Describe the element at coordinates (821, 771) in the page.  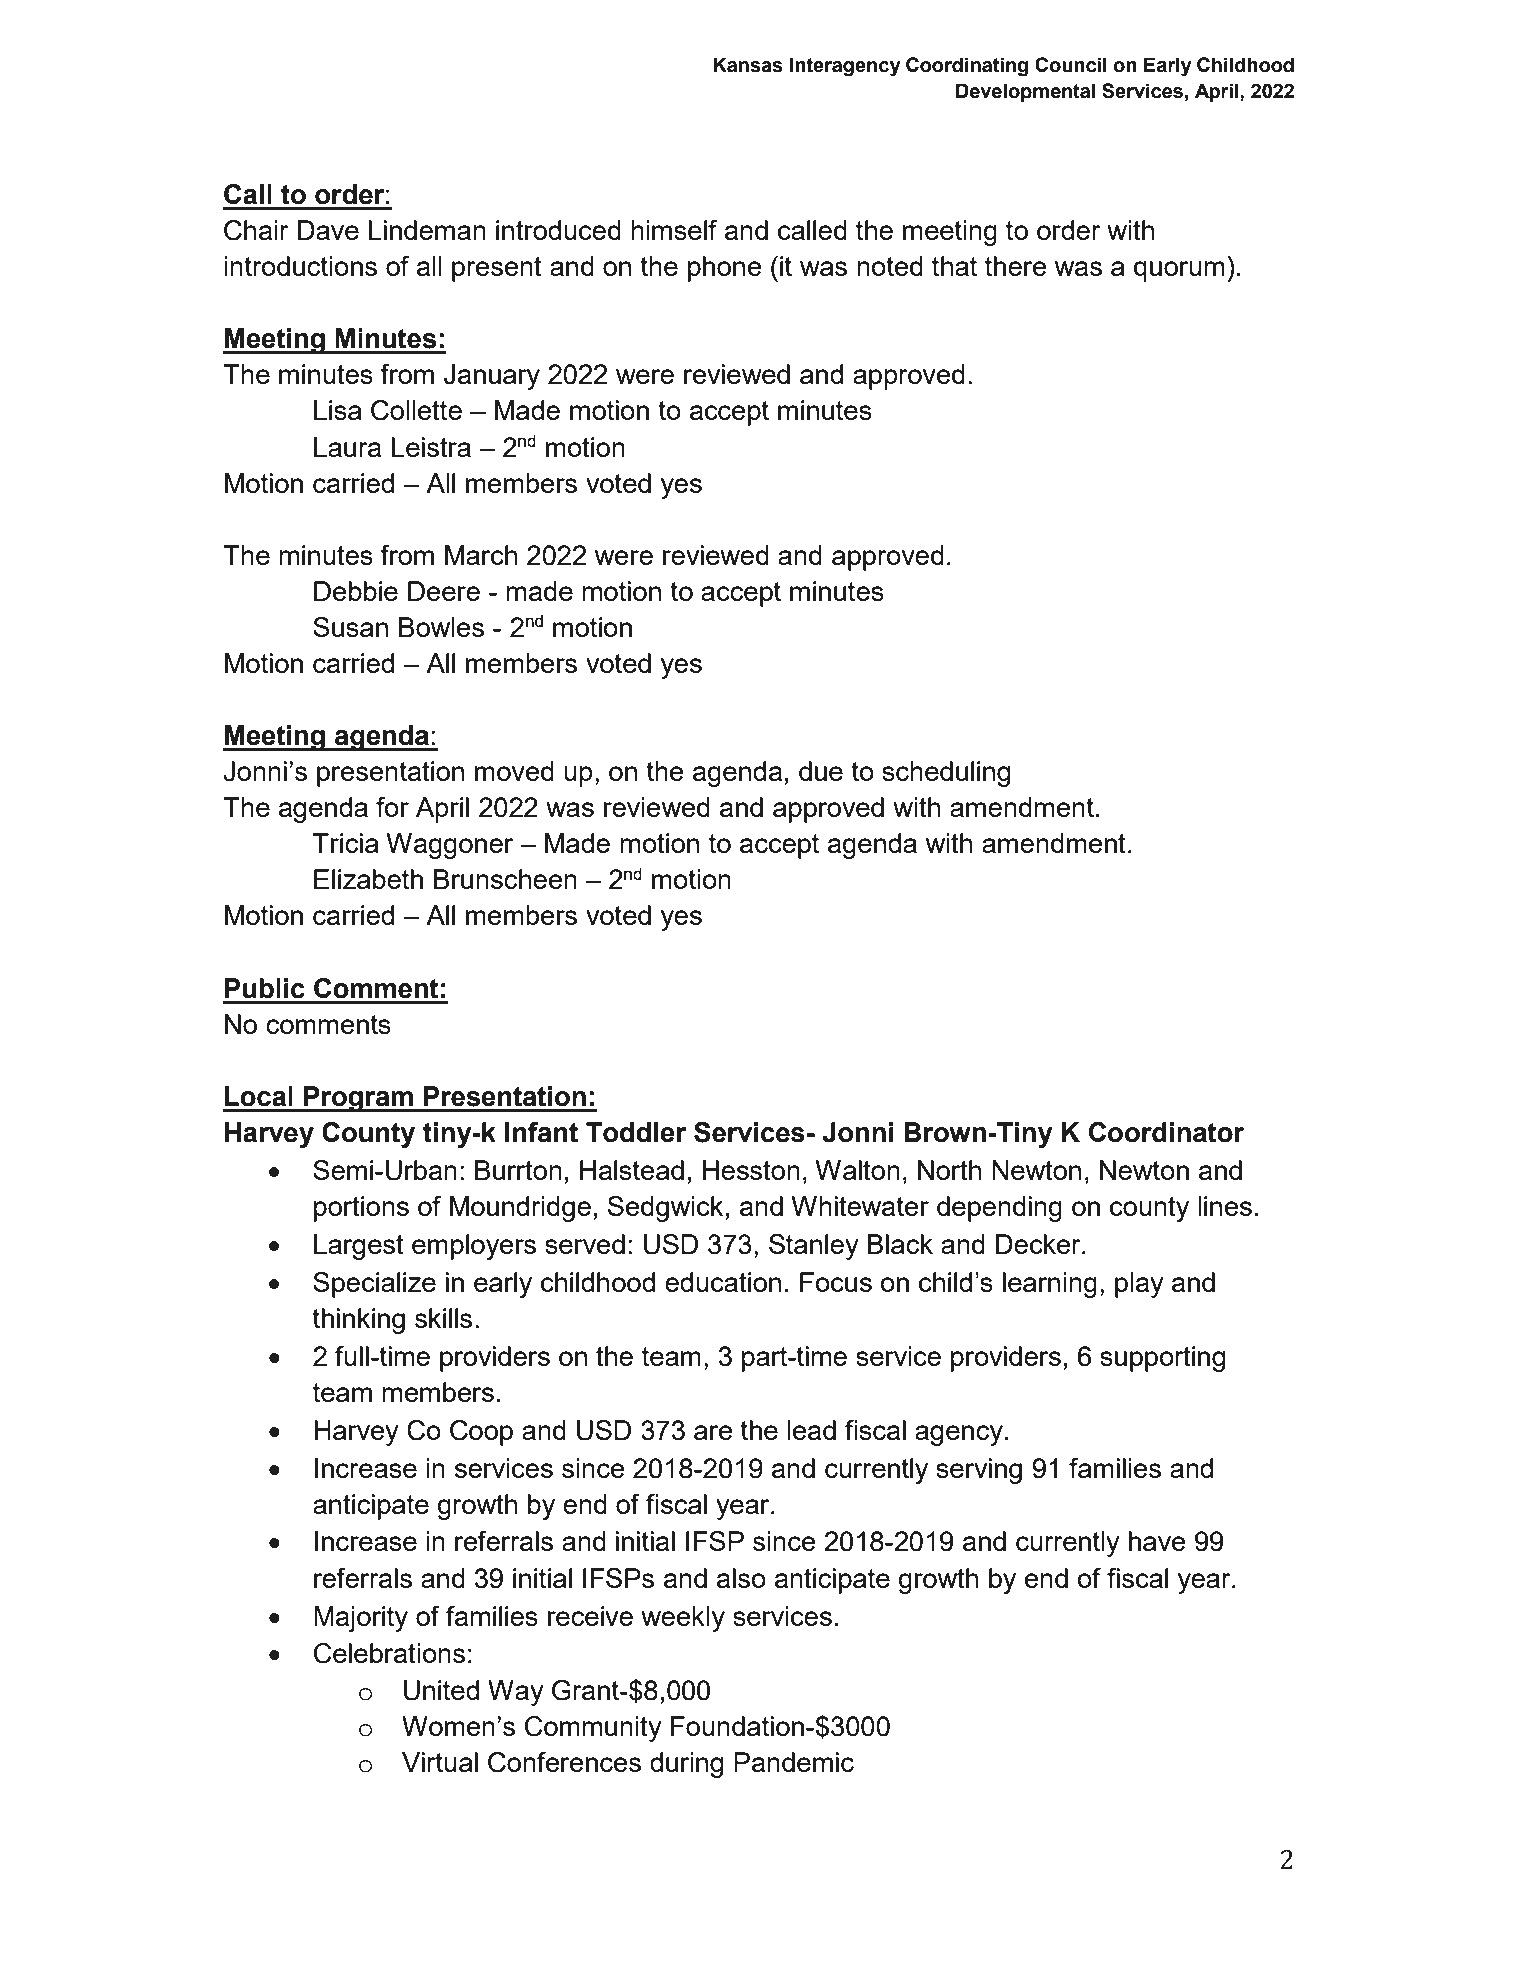
I see `due` at that location.
